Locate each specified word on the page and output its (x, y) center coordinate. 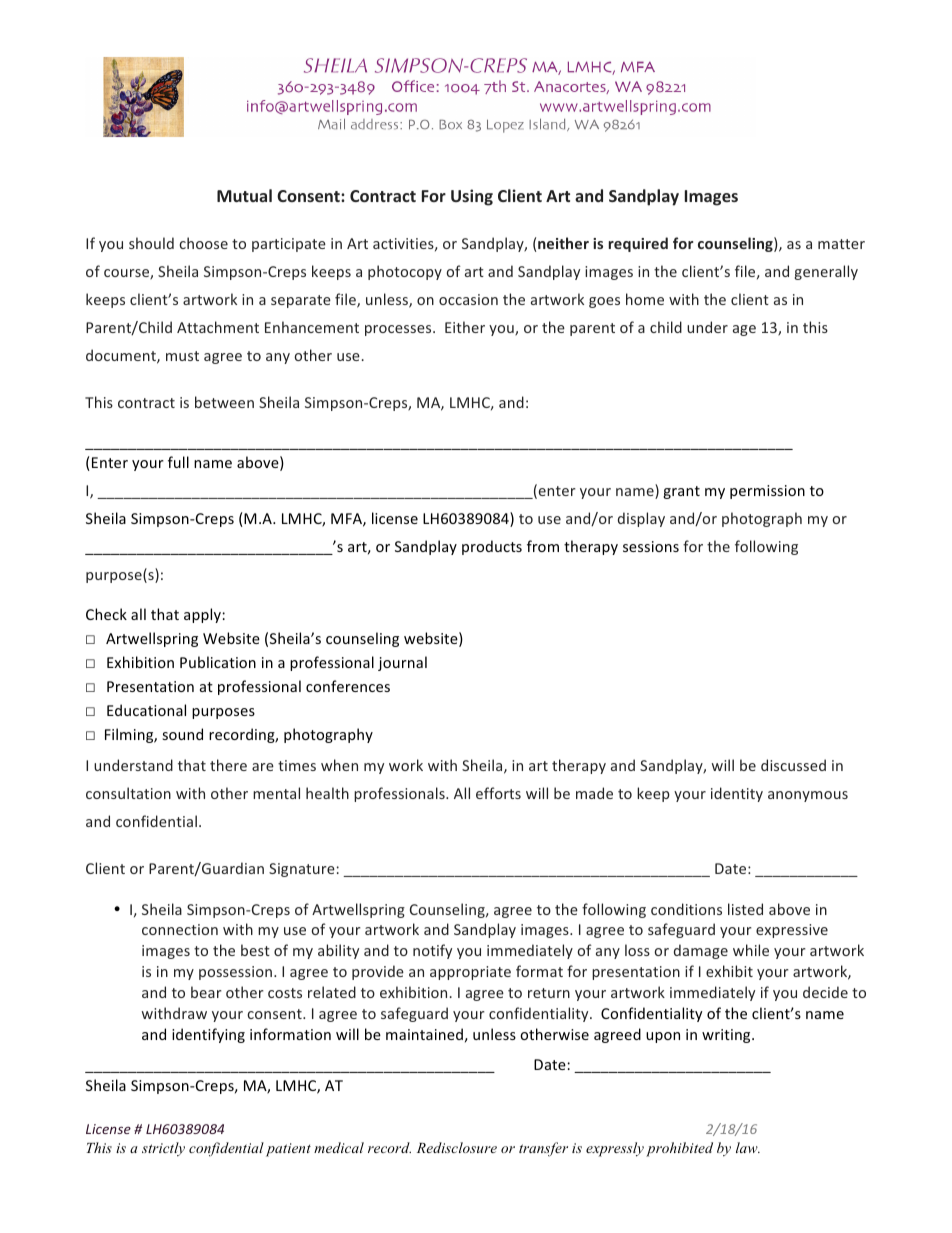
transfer (543, 1149)
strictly (163, 1149)
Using (472, 197)
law (748, 1147)
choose (203, 243)
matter (841, 244)
